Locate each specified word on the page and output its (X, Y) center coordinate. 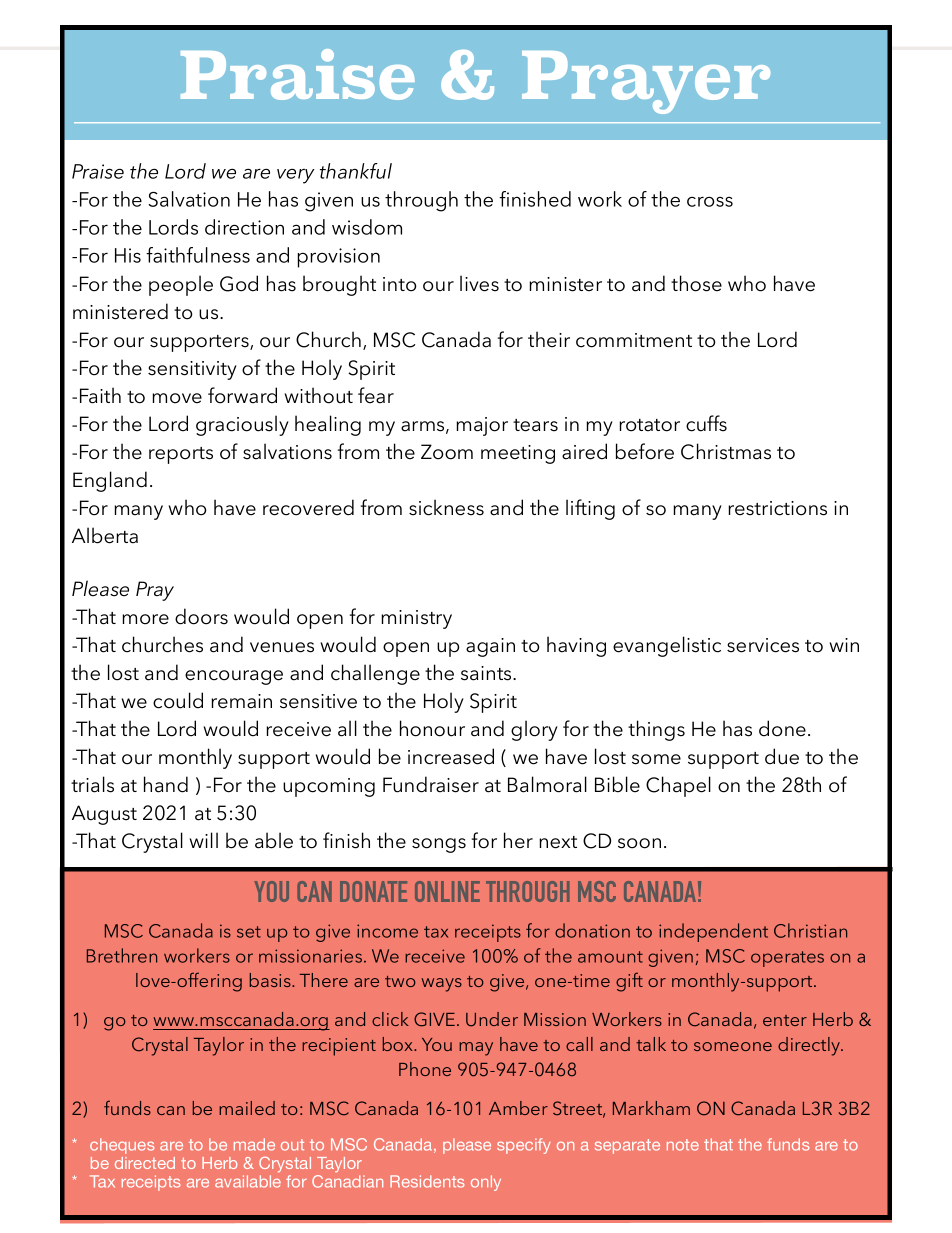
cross (710, 201)
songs (439, 845)
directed (145, 1163)
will (204, 840)
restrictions (777, 508)
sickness (446, 507)
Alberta (105, 535)
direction (244, 227)
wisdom (367, 227)
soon (639, 843)
